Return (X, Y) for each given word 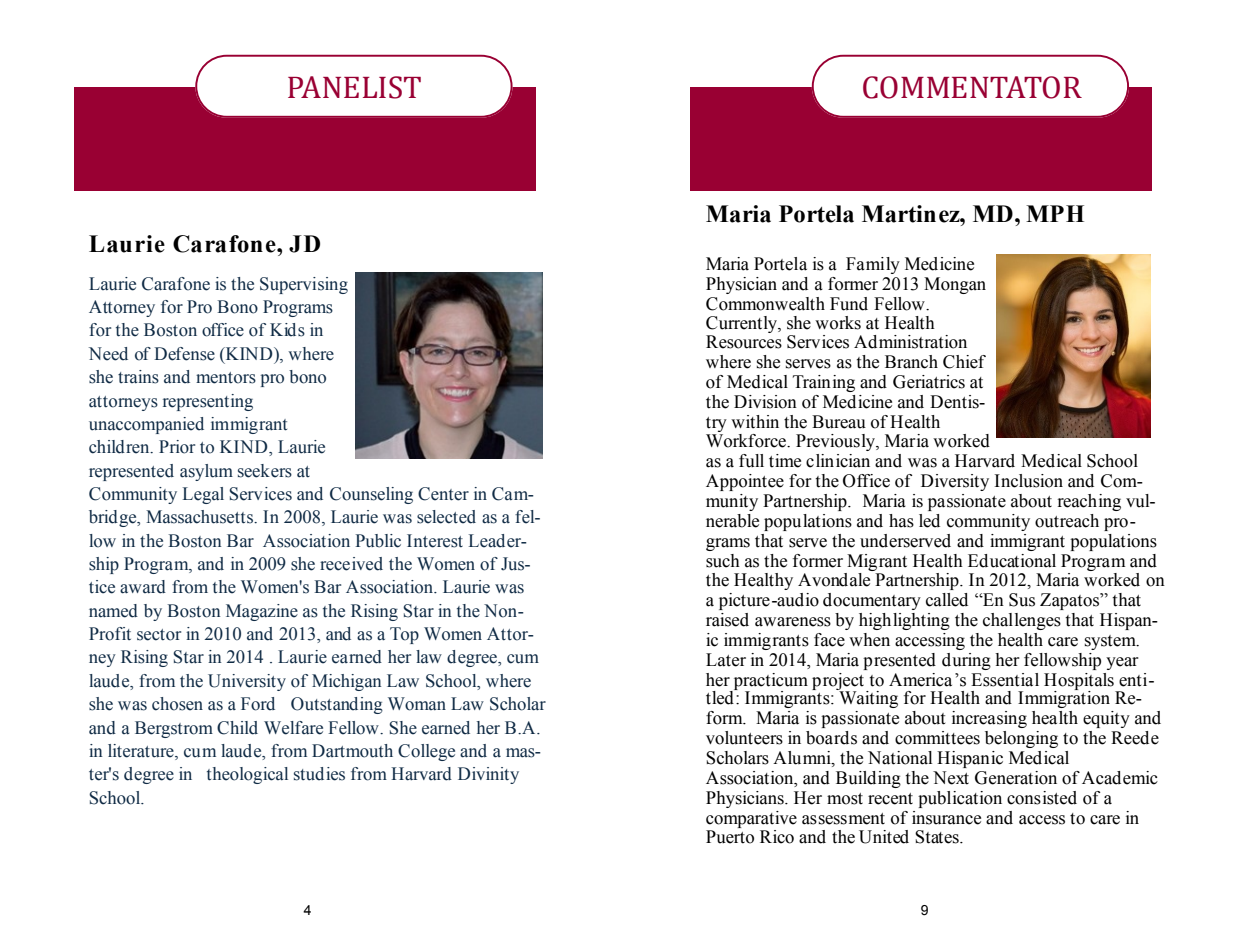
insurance (946, 818)
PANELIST (354, 87)
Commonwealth (765, 304)
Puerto (730, 837)
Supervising (304, 285)
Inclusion (1028, 481)
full (751, 461)
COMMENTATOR (972, 87)
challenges (1022, 621)
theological (247, 775)
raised (727, 620)
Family (873, 265)
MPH (1055, 213)
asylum (206, 472)
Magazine (262, 612)
